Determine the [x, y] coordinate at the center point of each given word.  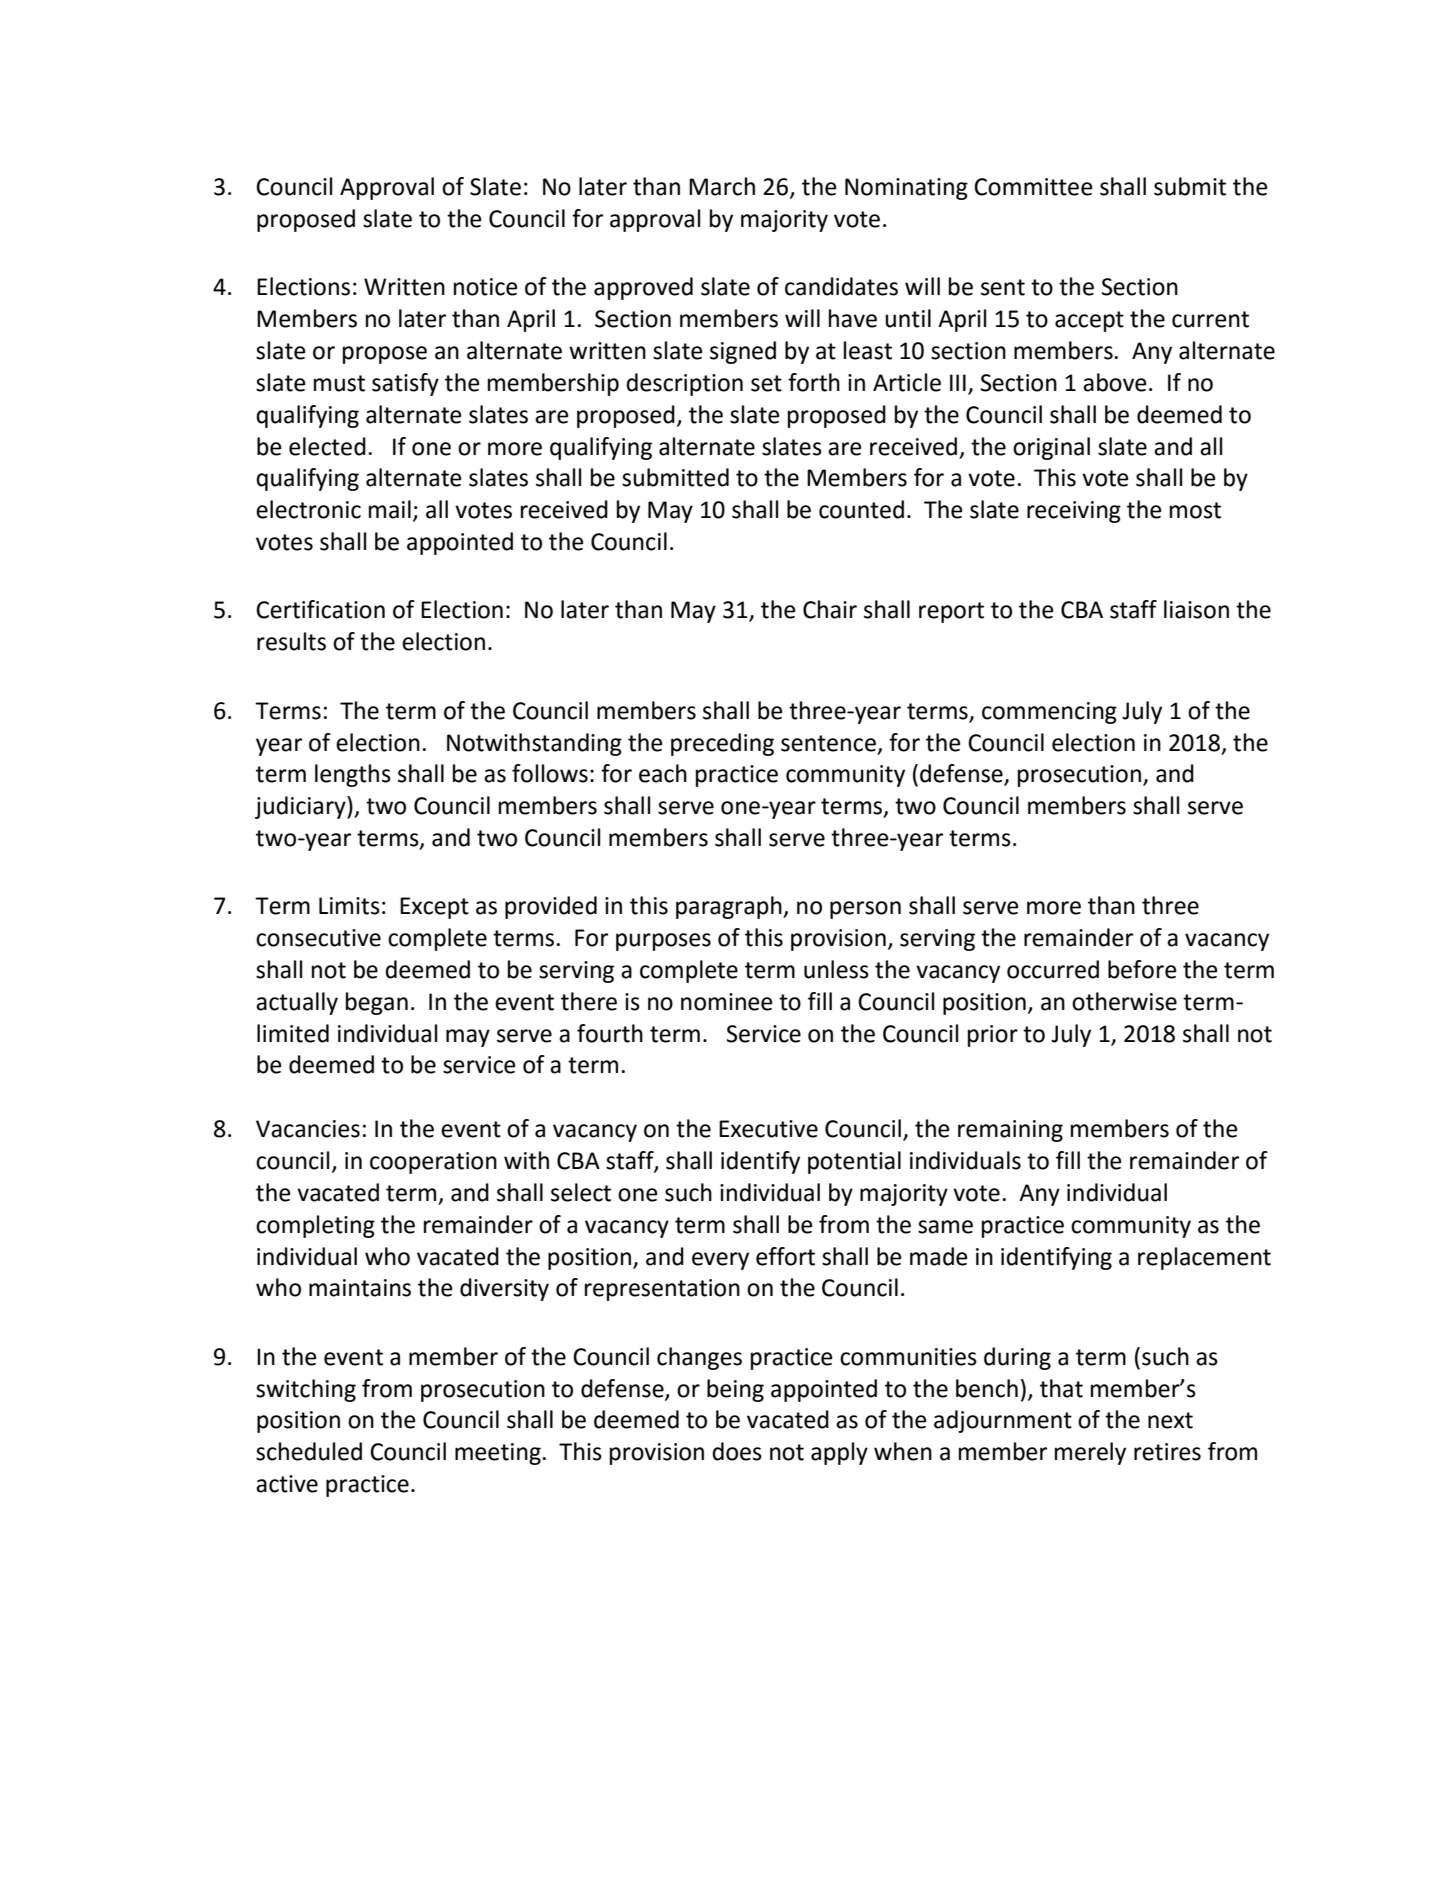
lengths [353, 775]
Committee [1033, 187]
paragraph [730, 907]
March [722, 186]
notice [486, 287]
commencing [1049, 713]
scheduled [309, 1451]
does [737, 1451]
